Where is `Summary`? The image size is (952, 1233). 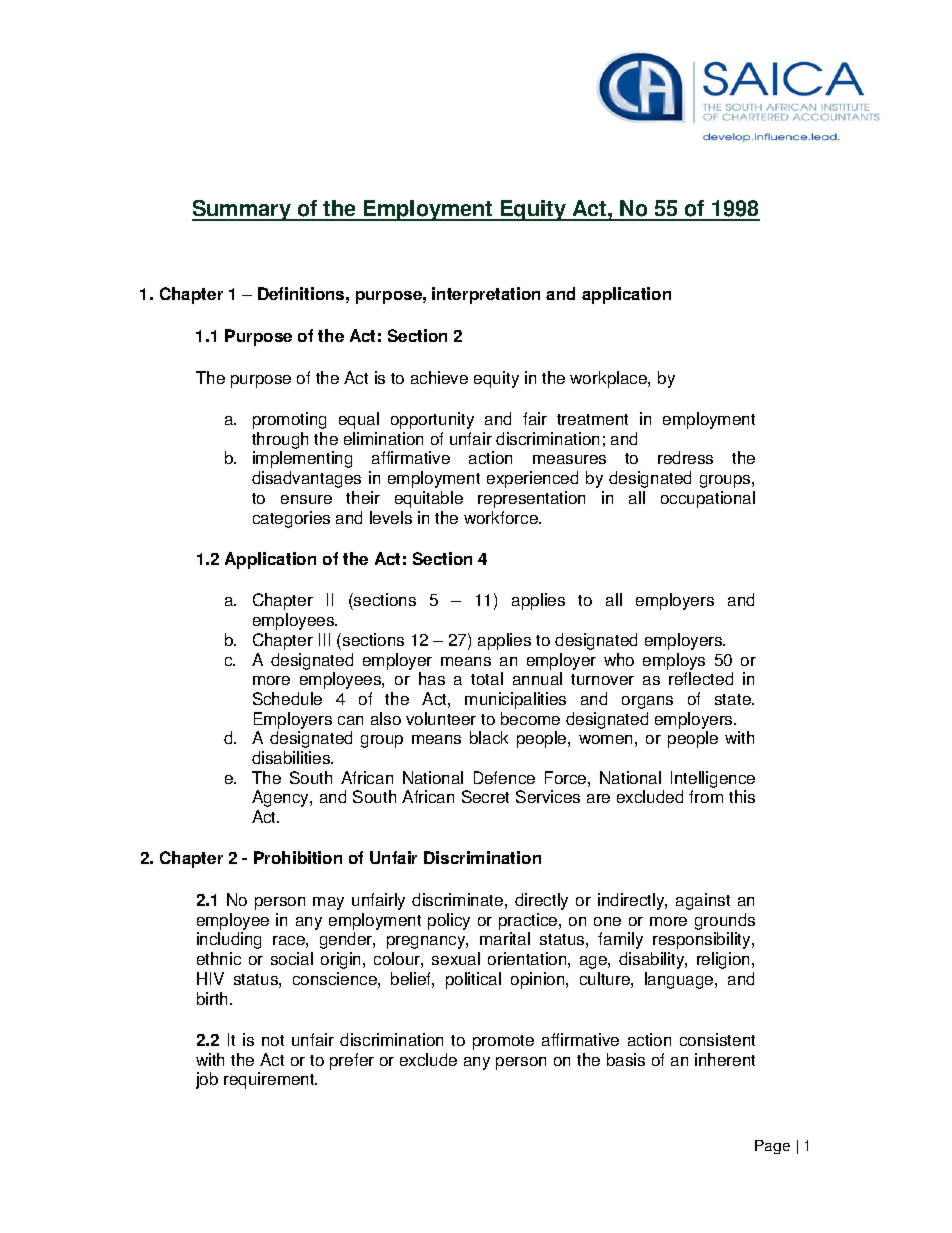 Summary is located at coordinates (243, 210).
